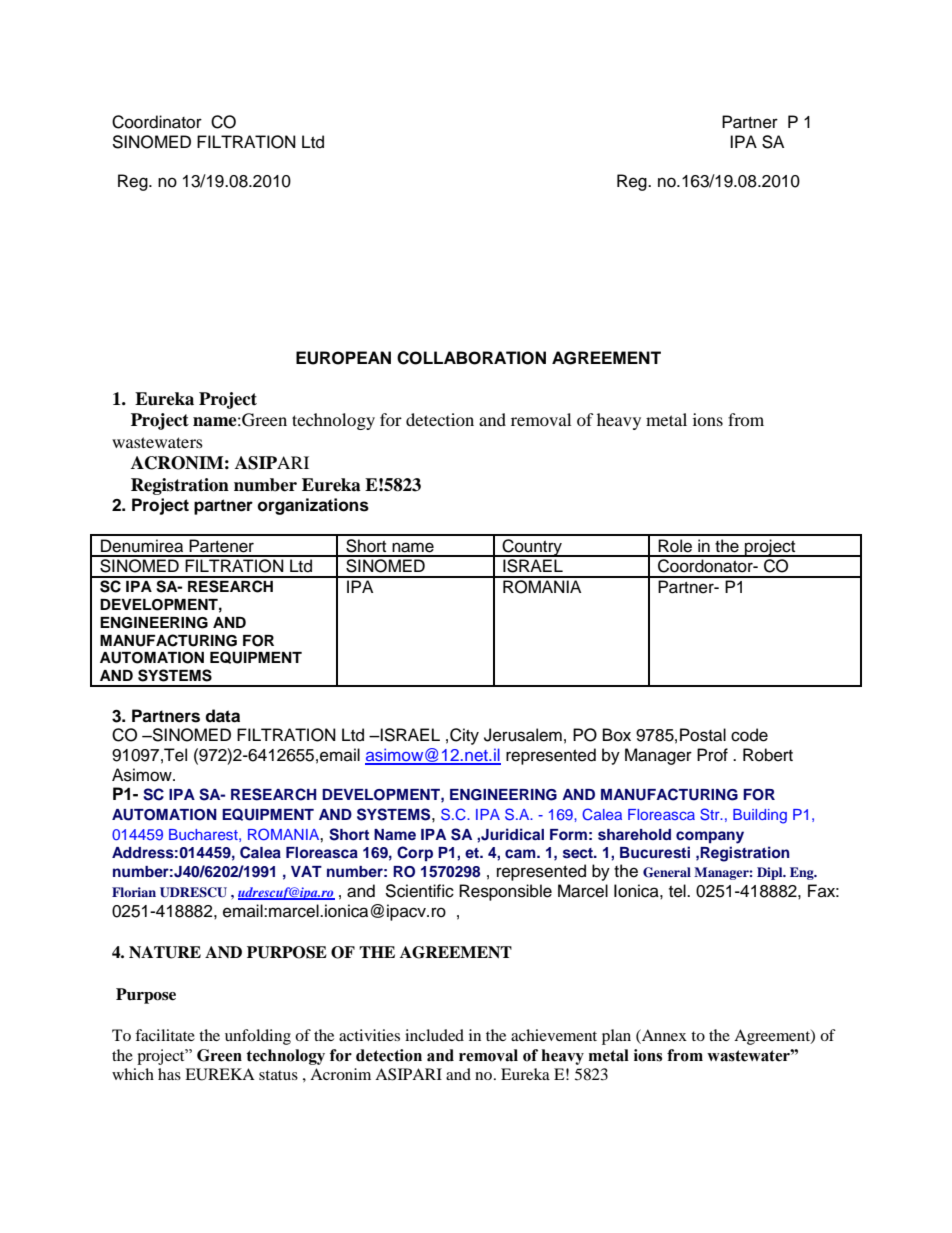 The image size is (952, 1233). Describe the element at coordinates (523, 735) in the screenshot. I see `Jerusalem` at that location.
